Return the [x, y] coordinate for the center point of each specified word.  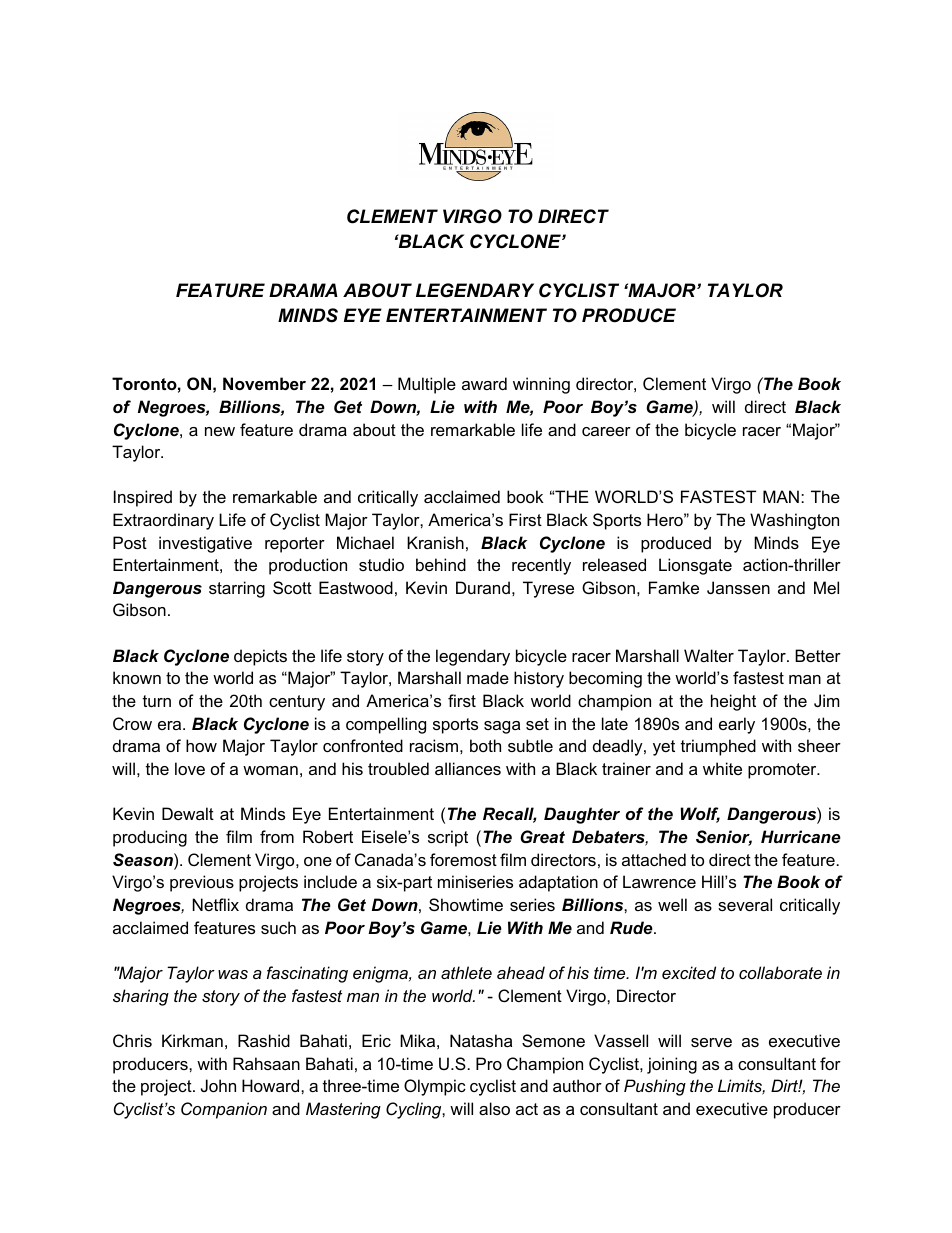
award [484, 383]
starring [237, 589]
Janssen [738, 587]
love [190, 768]
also [494, 1108]
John [218, 1085]
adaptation [558, 883]
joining [672, 1065]
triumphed [718, 747]
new [220, 431]
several [745, 904]
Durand [483, 587]
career [606, 431]
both [485, 745]
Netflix [216, 904]
